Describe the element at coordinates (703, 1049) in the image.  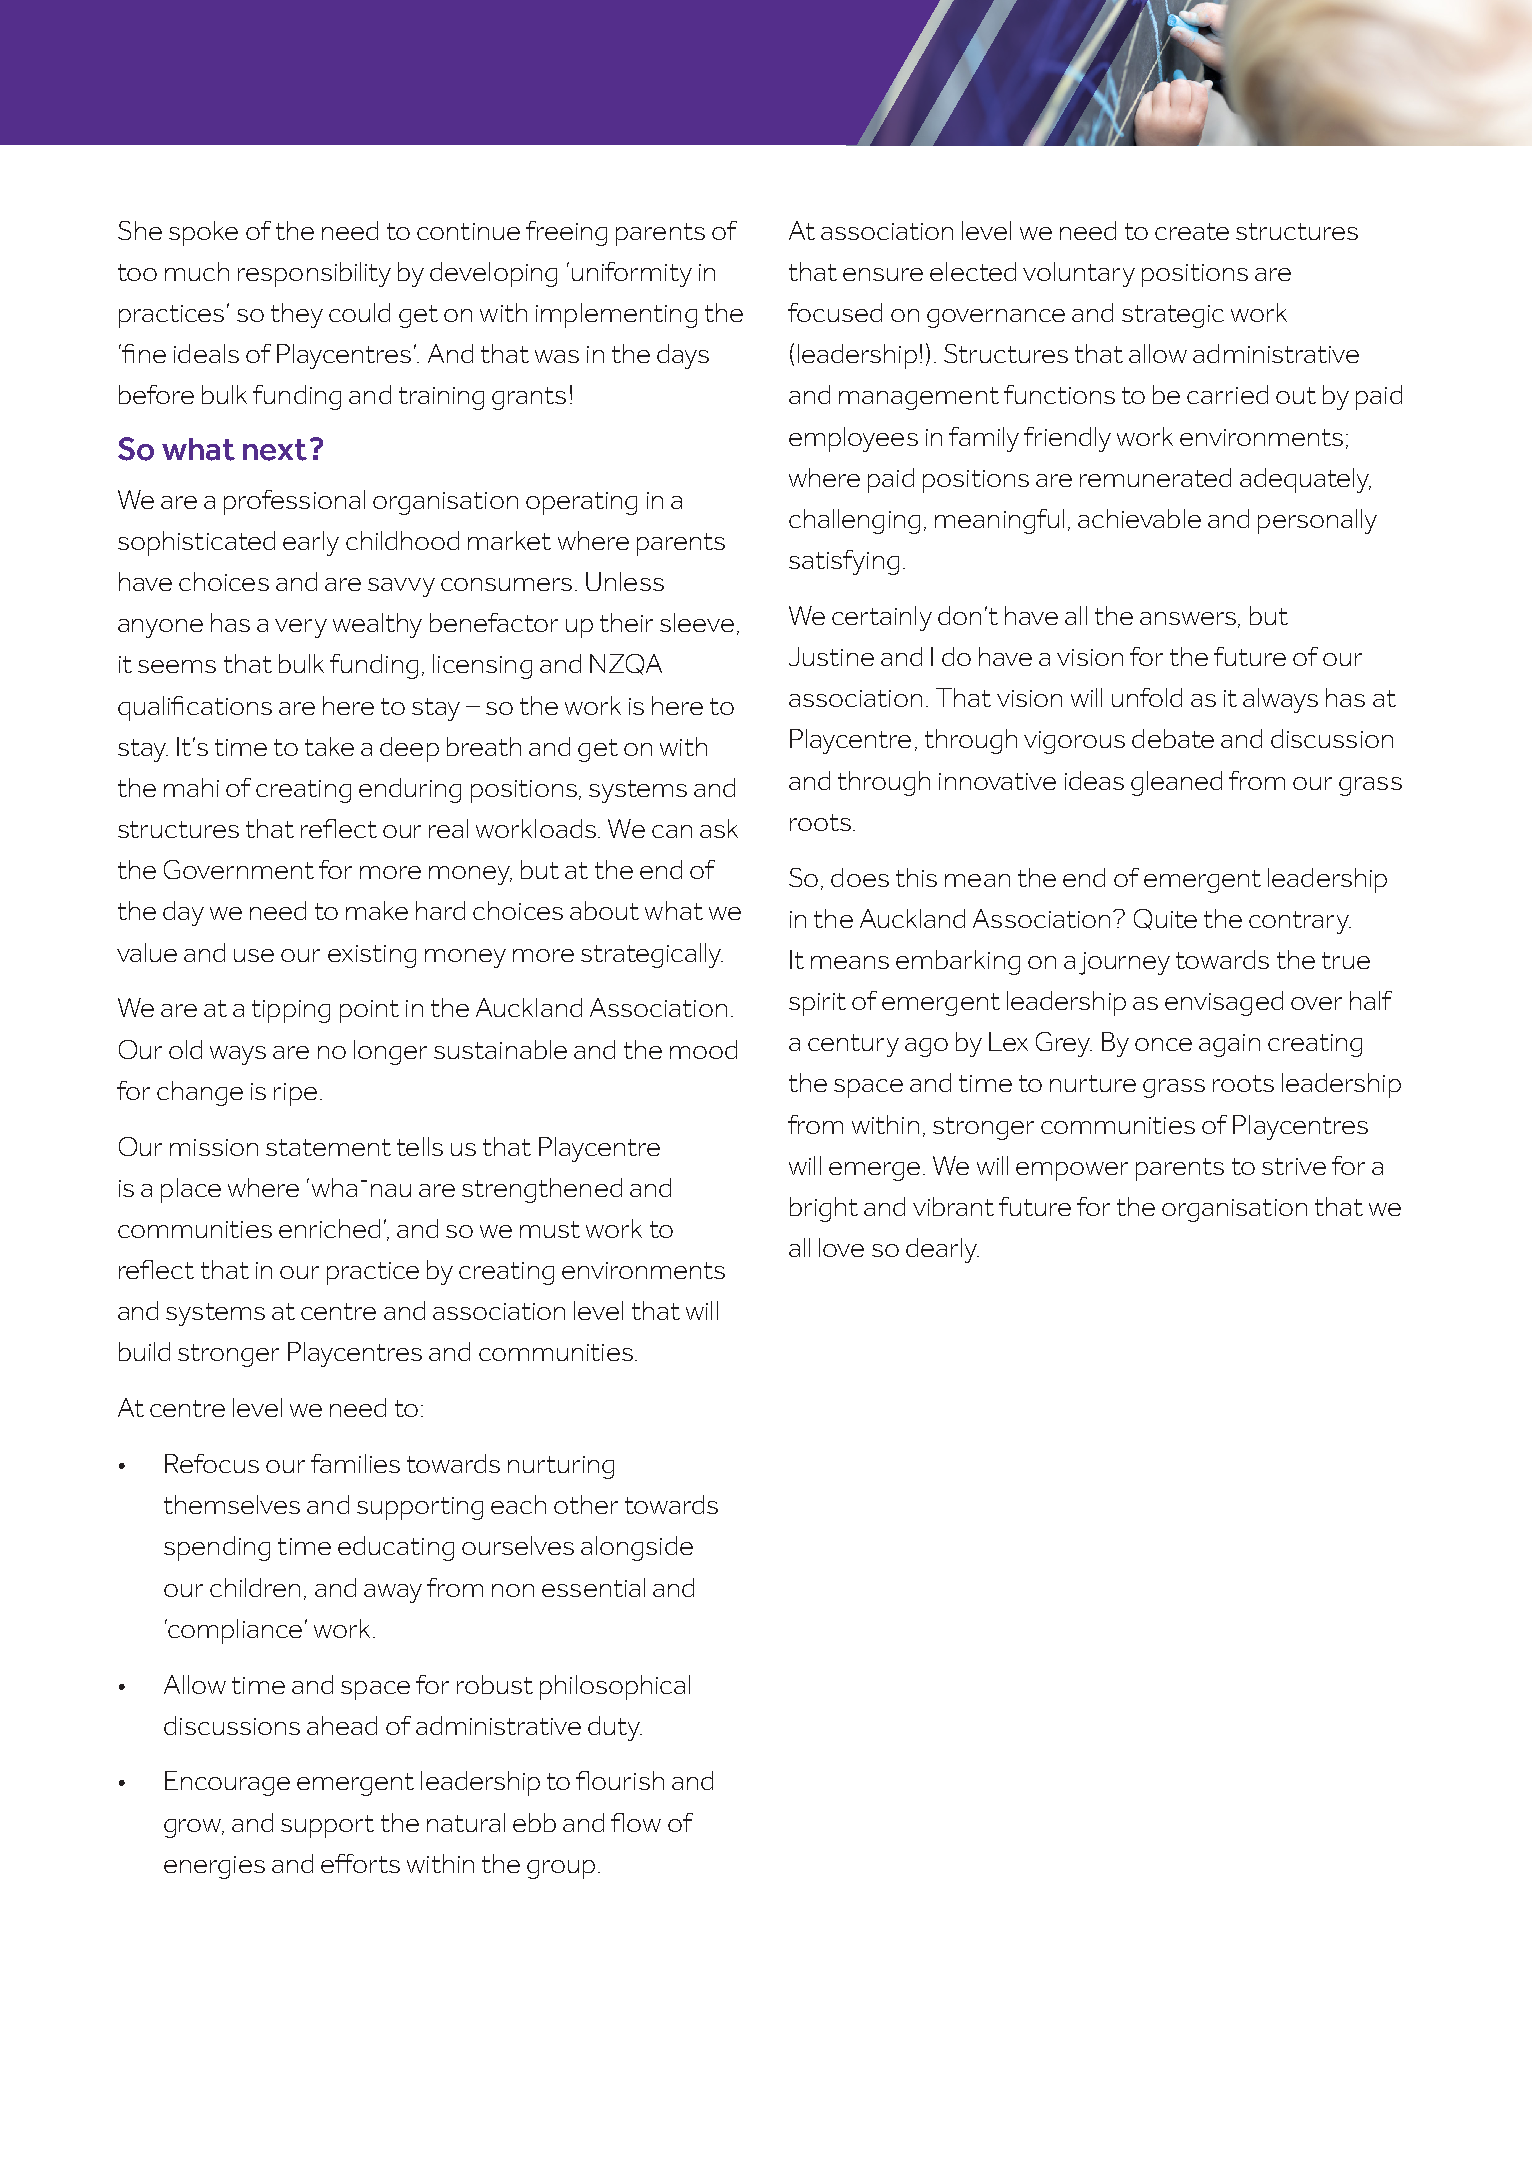
I see `mood` at that location.
